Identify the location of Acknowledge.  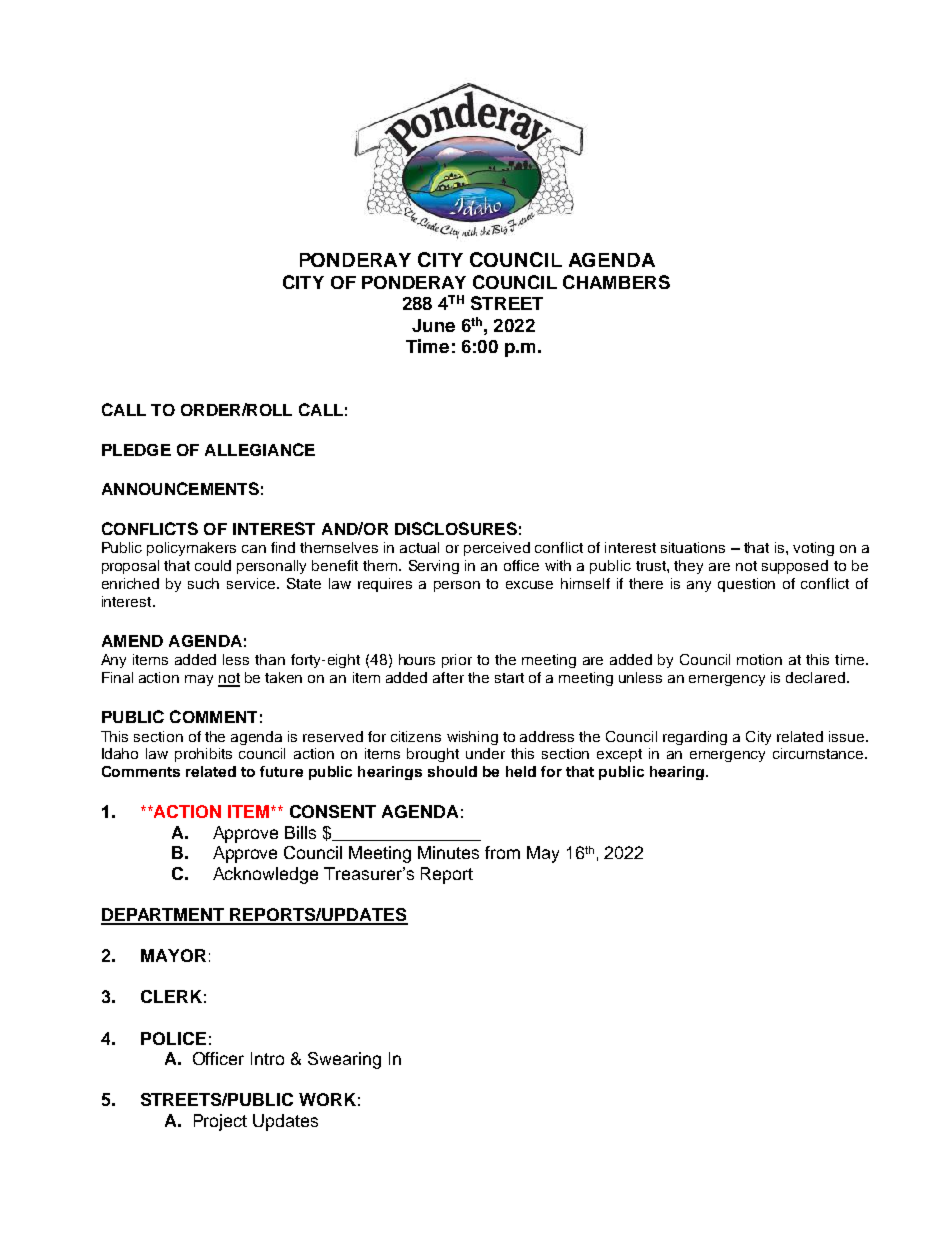
(265, 875).
